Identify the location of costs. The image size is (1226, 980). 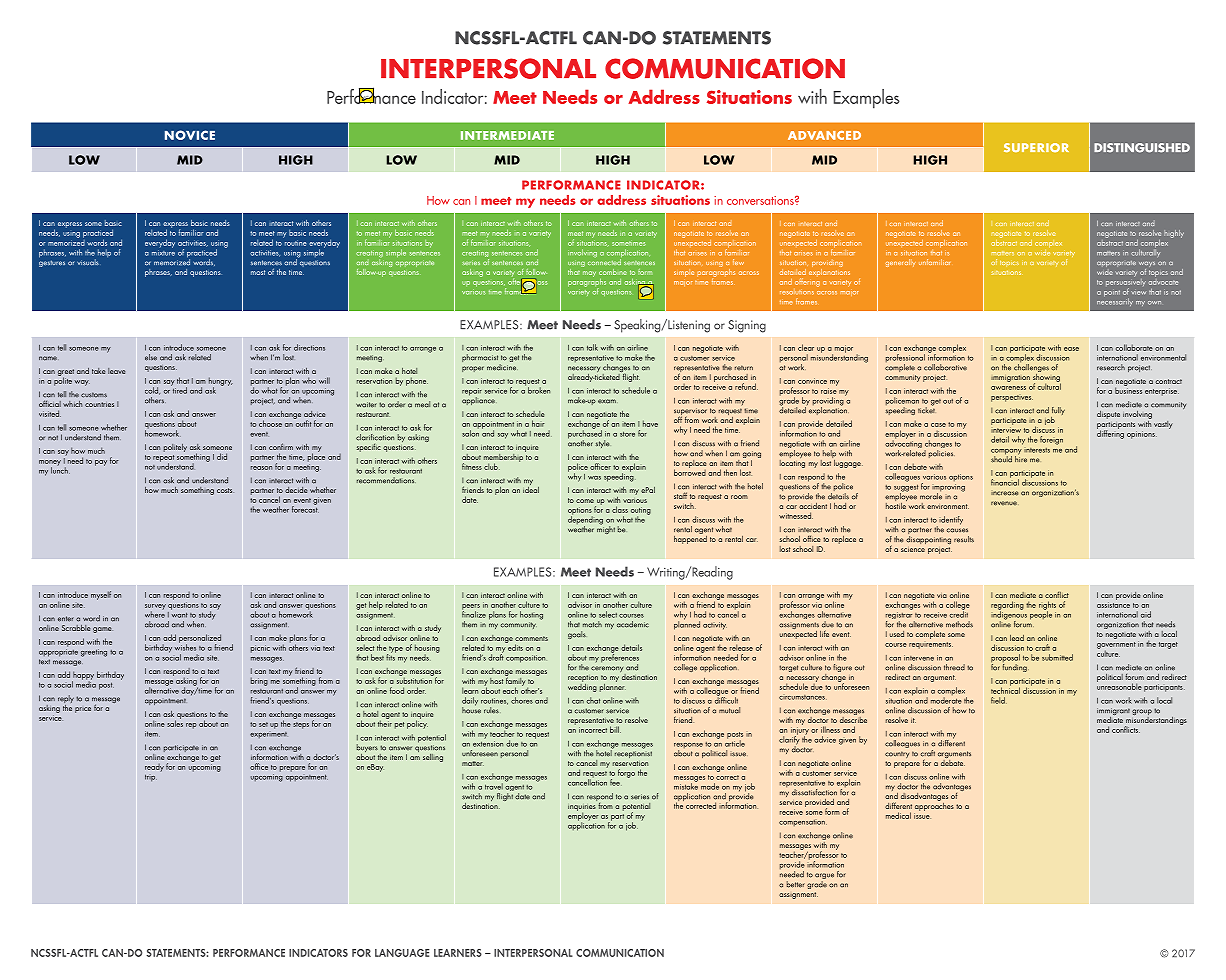
(225, 490).
